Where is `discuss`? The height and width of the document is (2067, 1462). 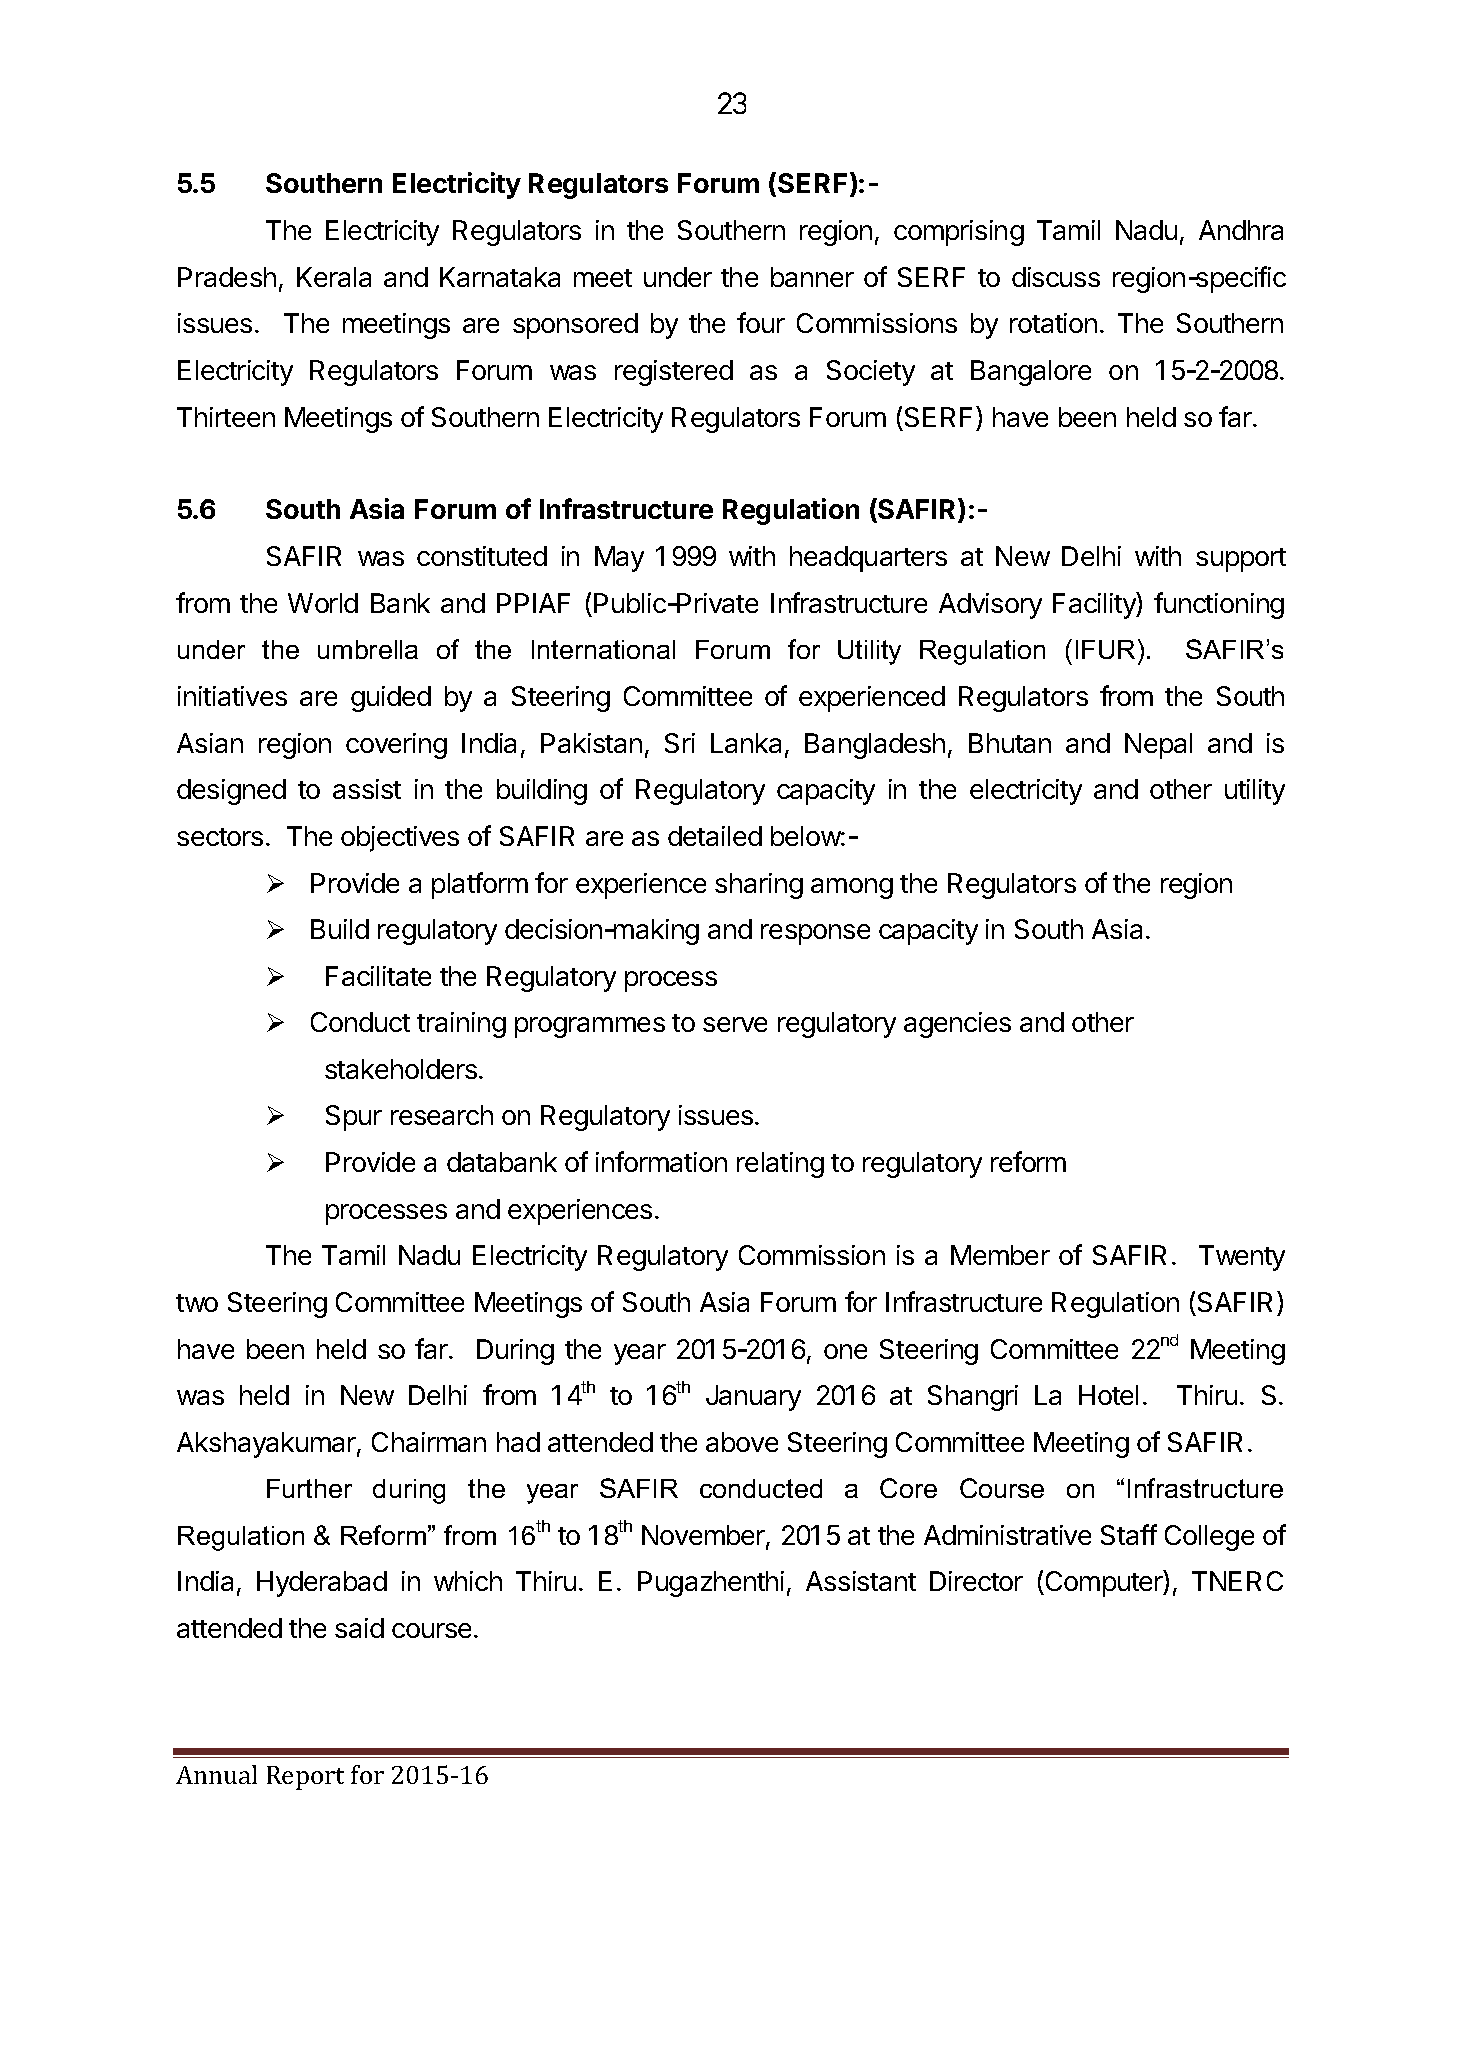
discuss is located at coordinates (1056, 277).
